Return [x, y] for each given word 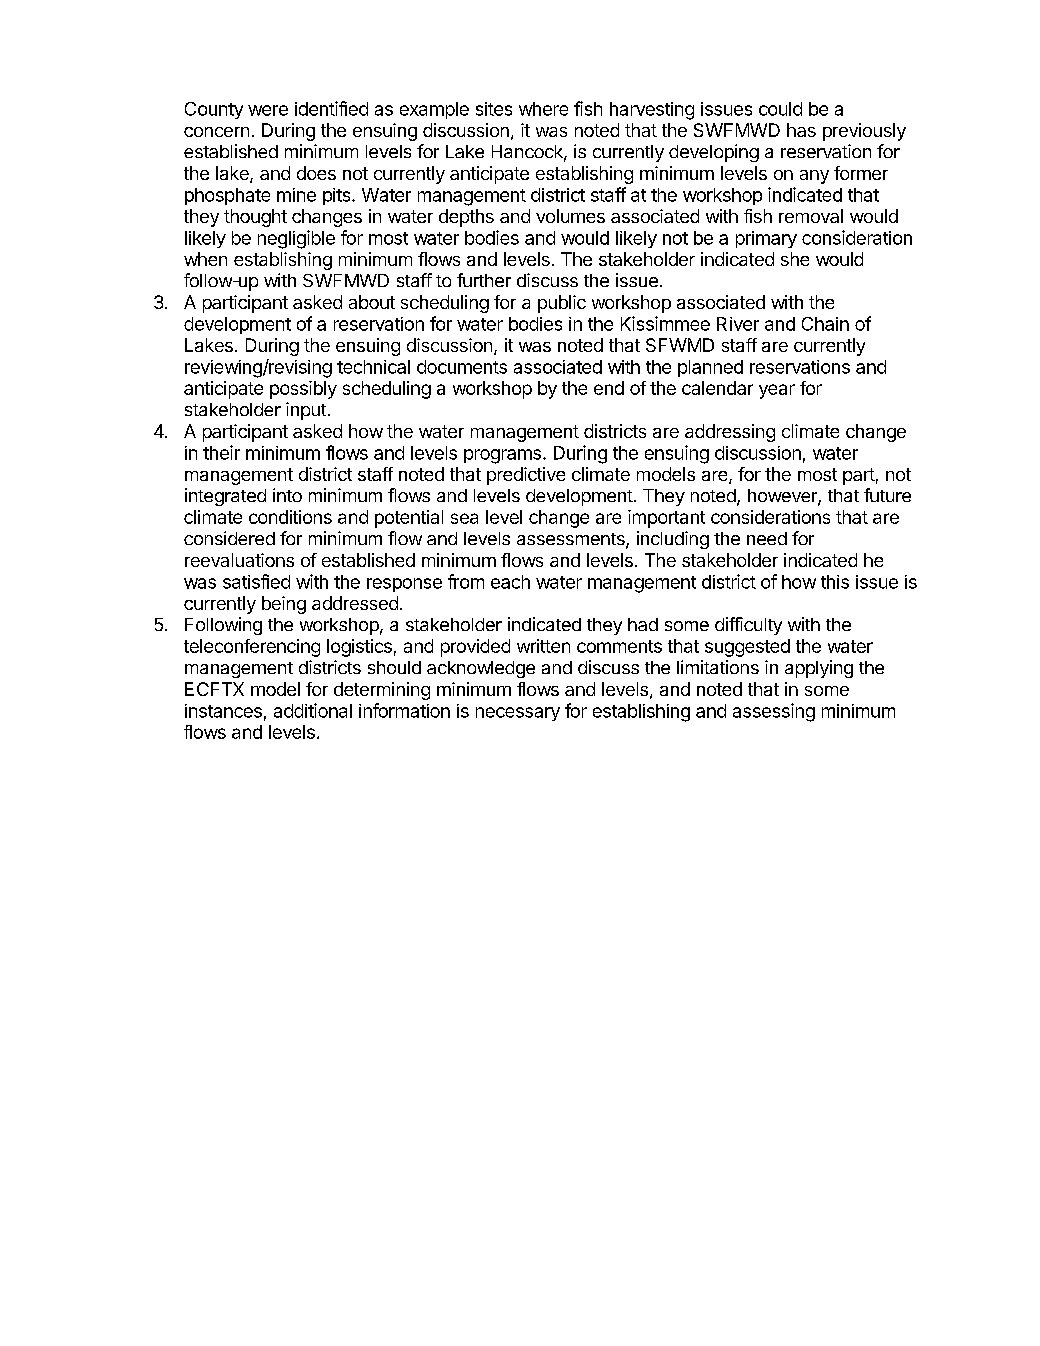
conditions [290, 517]
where [543, 109]
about [372, 302]
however [783, 497]
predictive [526, 476]
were [268, 110]
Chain [825, 324]
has [801, 130]
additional [313, 710]
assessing [774, 712]
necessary [518, 714]
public [562, 304]
